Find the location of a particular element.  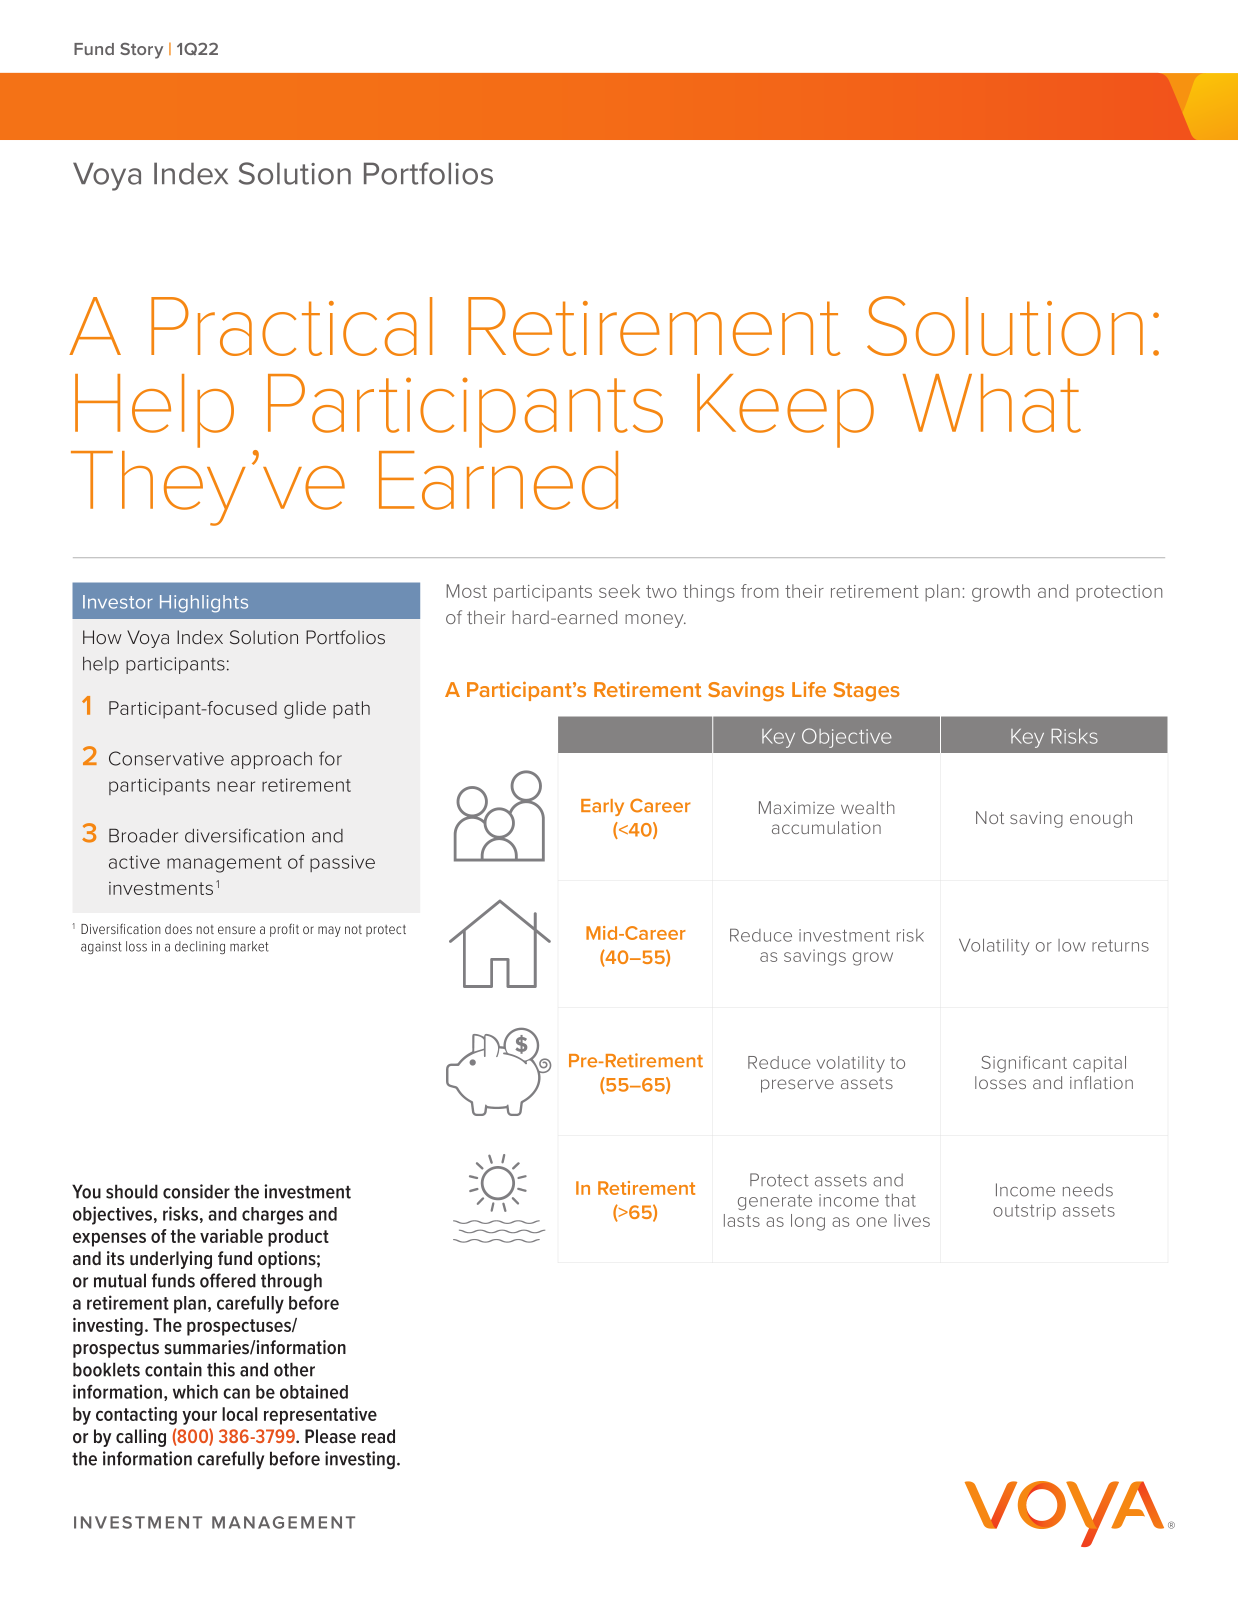

Story is located at coordinates (141, 51).
